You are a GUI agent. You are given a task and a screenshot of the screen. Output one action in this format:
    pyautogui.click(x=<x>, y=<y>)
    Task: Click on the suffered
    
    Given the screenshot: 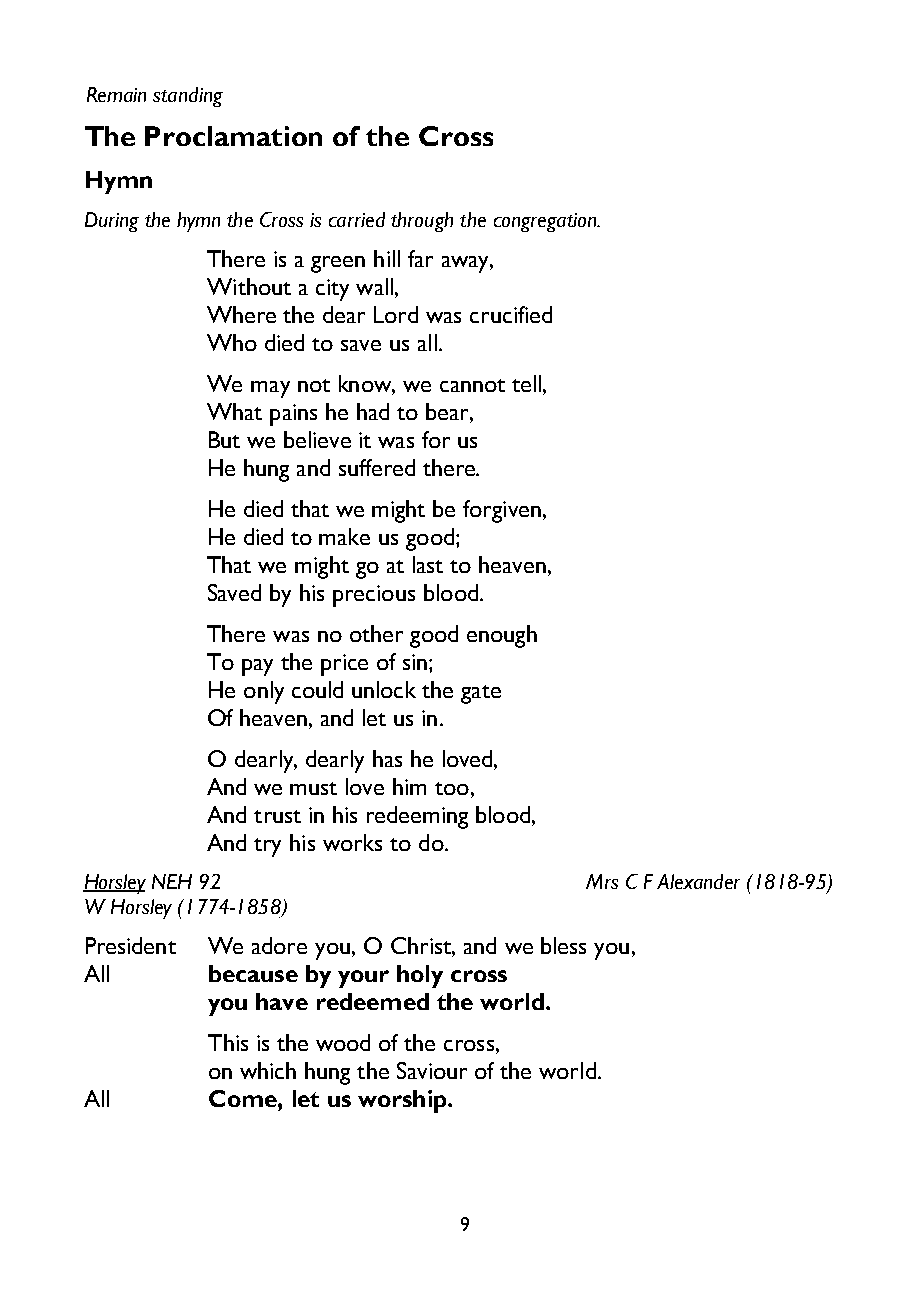 What is the action you would take?
    pyautogui.click(x=377, y=467)
